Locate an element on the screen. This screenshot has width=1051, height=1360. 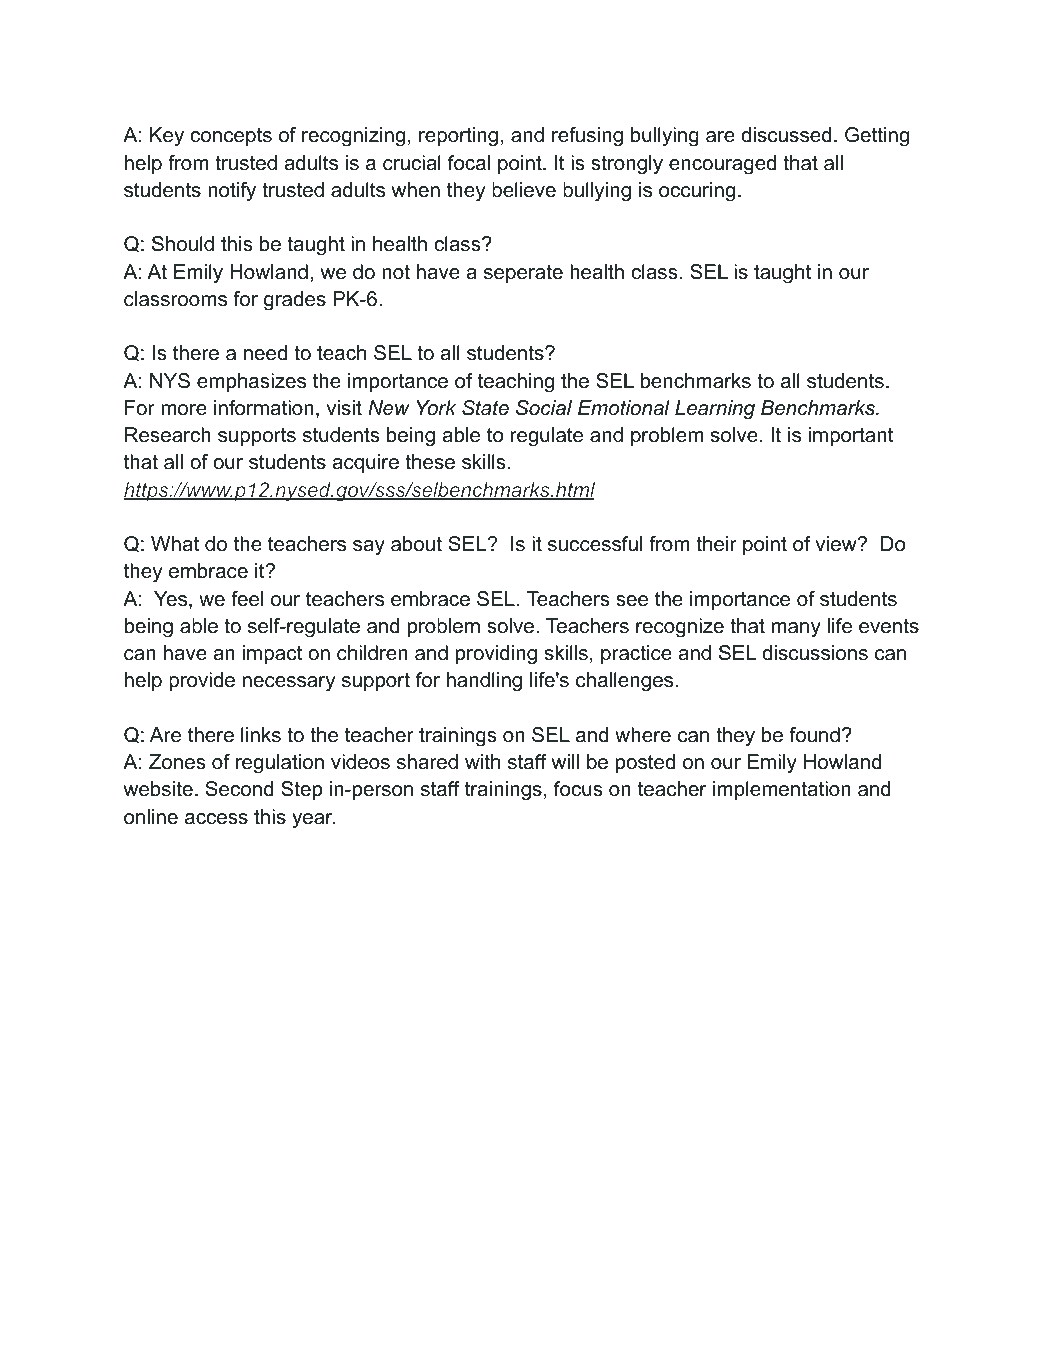
focal is located at coordinates (469, 163).
